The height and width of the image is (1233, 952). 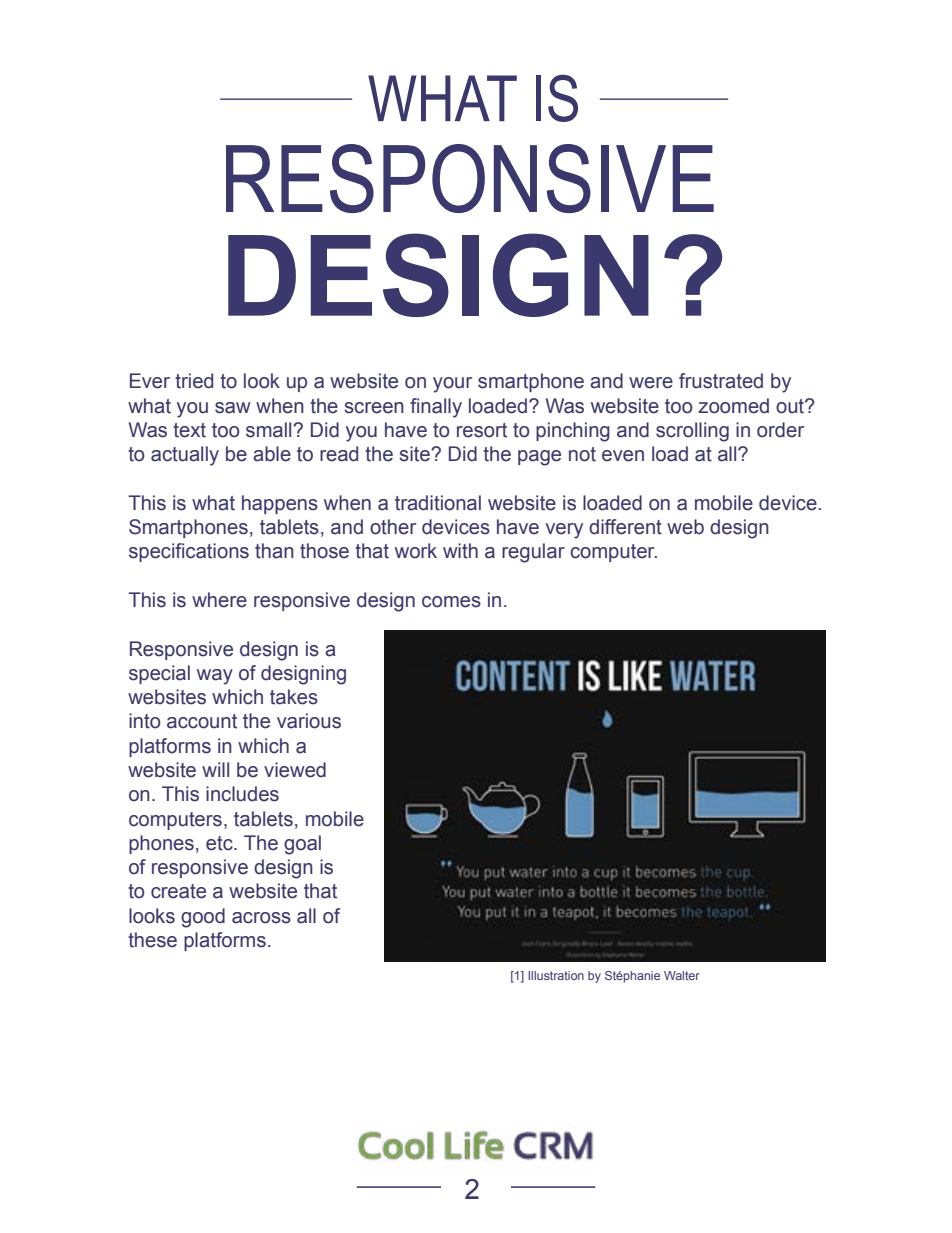 What do you see at coordinates (682, 975) in the image?
I see `Walter` at bounding box center [682, 975].
